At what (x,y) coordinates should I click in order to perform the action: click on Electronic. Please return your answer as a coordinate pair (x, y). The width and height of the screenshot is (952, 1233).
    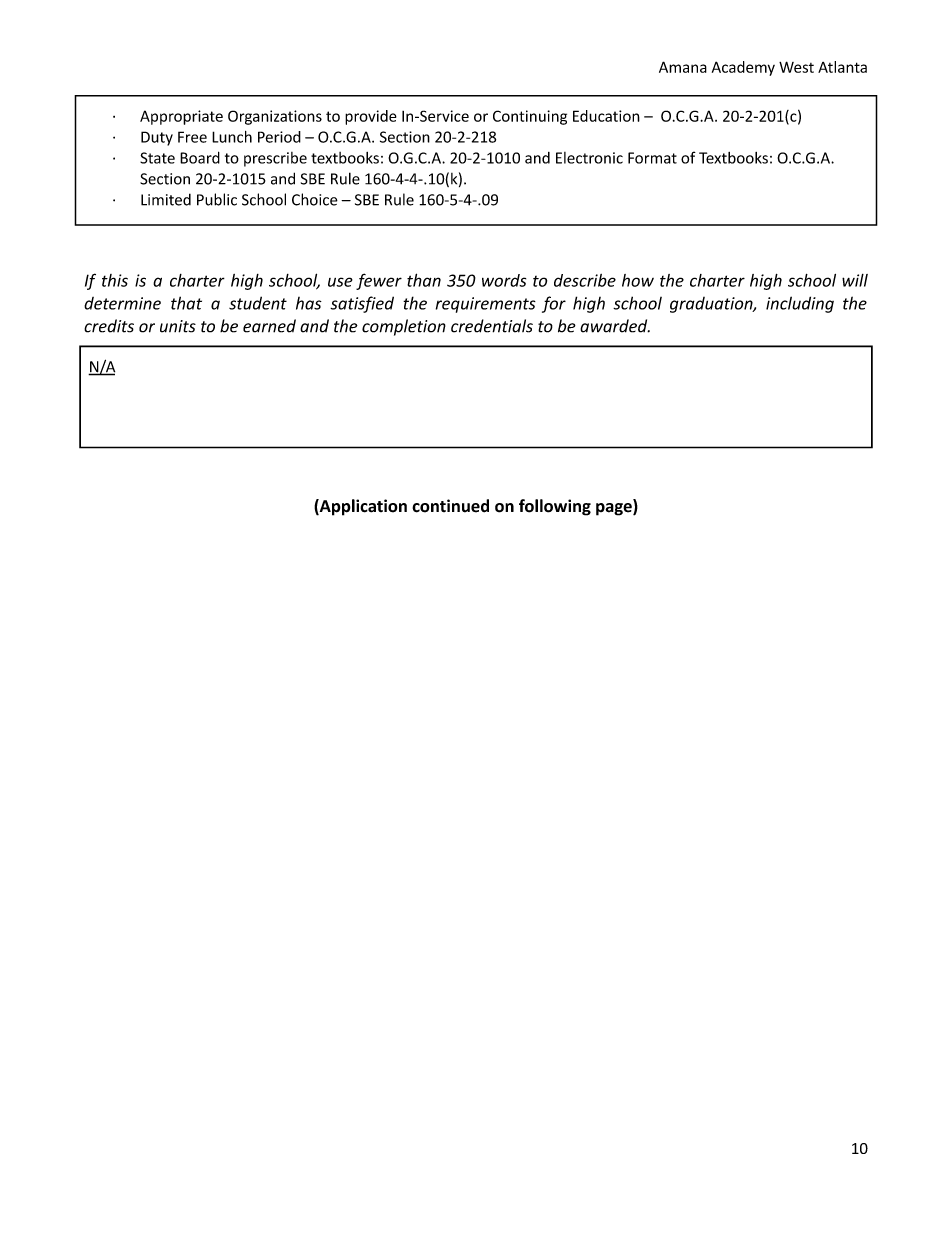
    Looking at the image, I should click on (589, 158).
